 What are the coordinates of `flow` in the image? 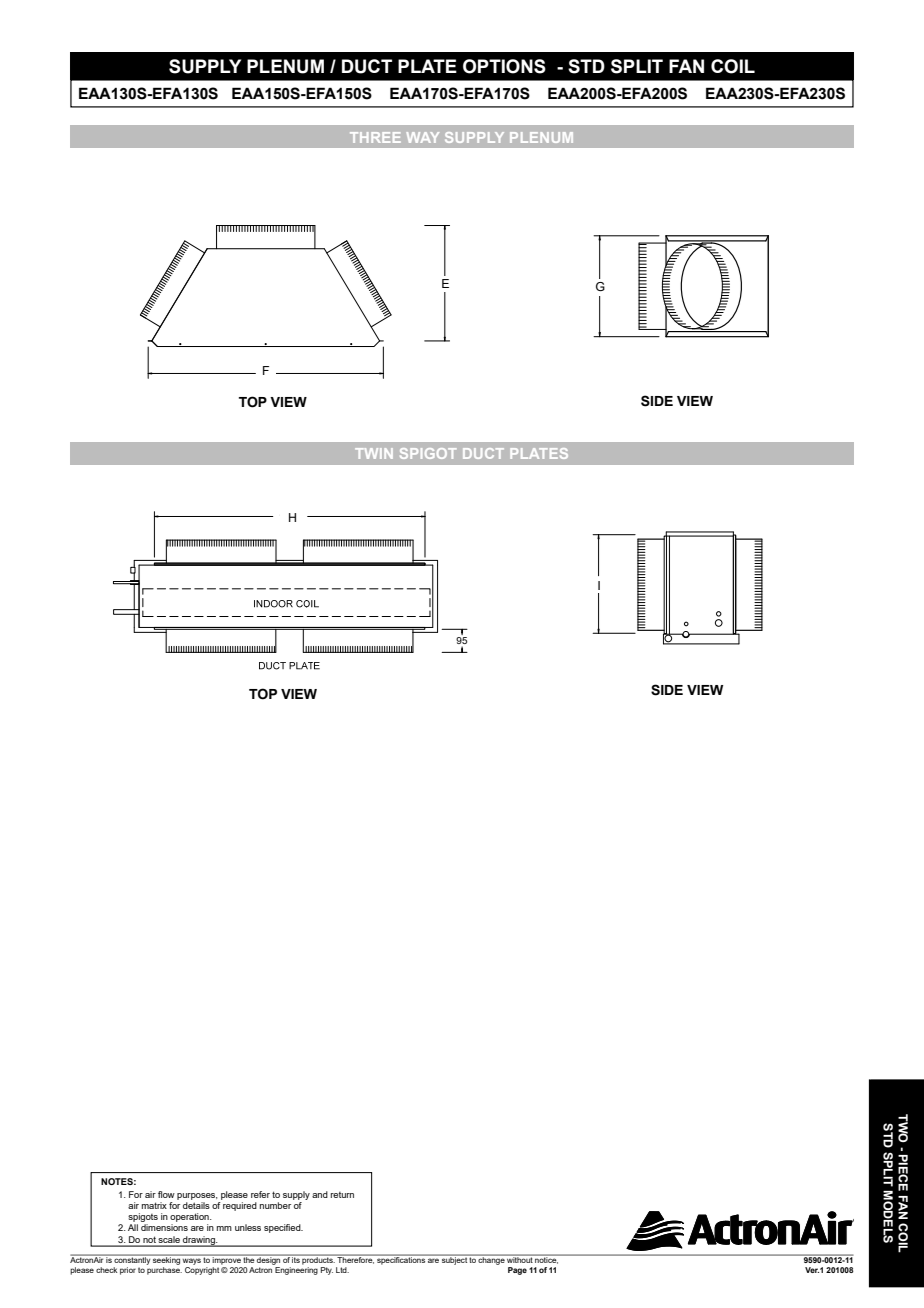 It's located at (166, 1194).
